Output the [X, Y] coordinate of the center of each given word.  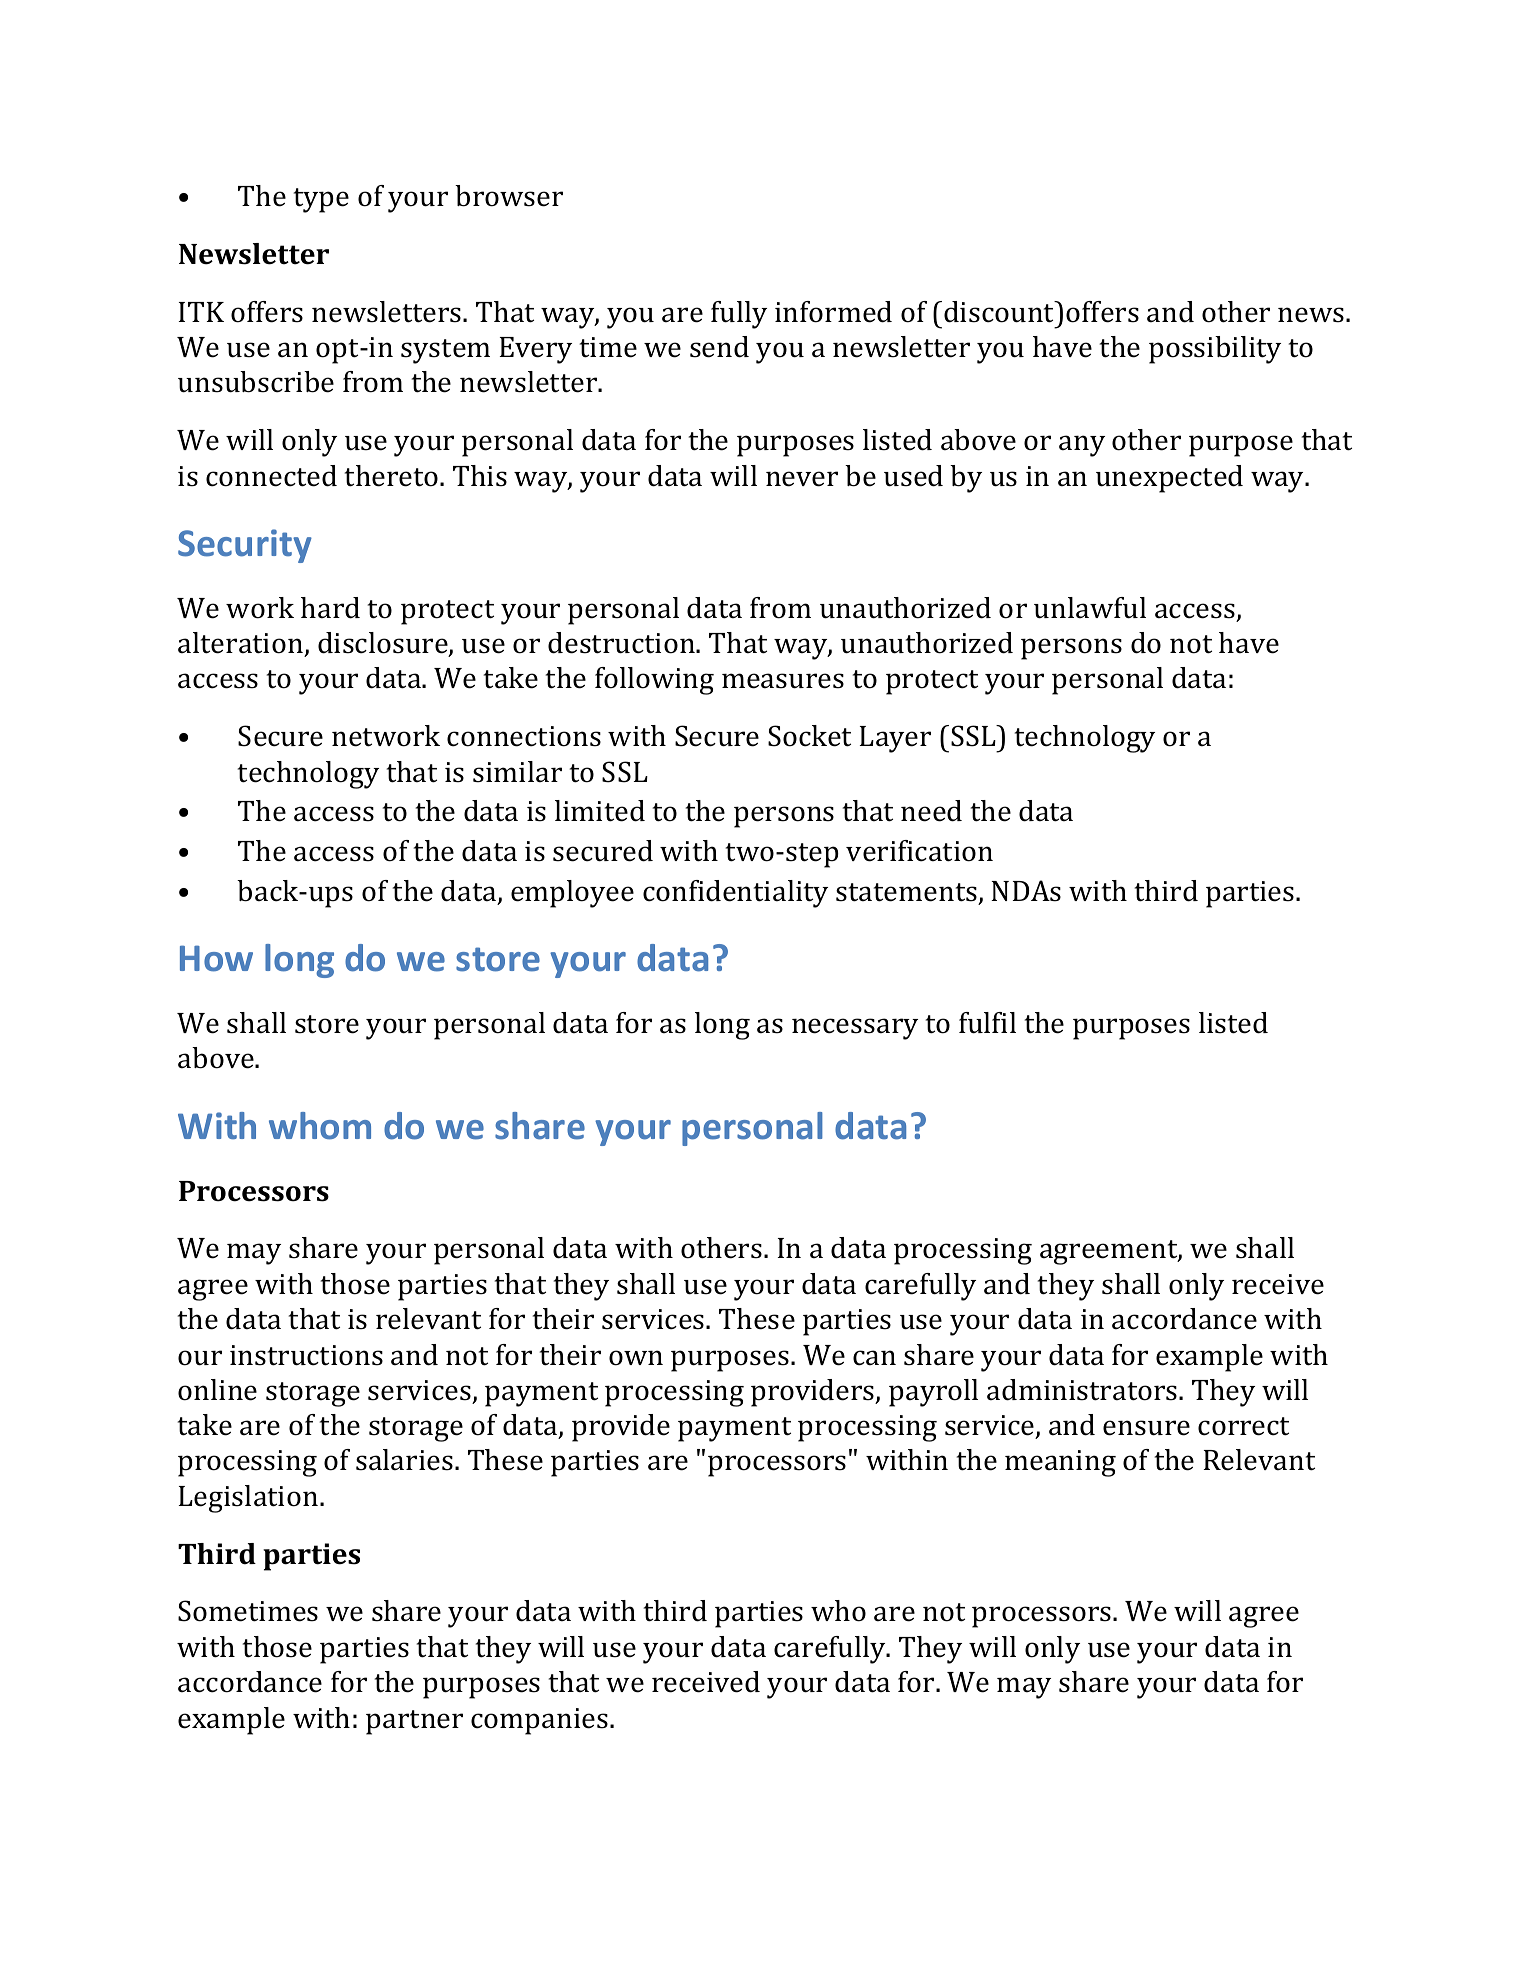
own [636, 1358]
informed [833, 312]
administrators [1082, 1390]
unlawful [1090, 608]
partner [414, 1722]
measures [783, 681]
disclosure [384, 644]
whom [320, 1126]
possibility [1215, 350]
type [321, 200]
